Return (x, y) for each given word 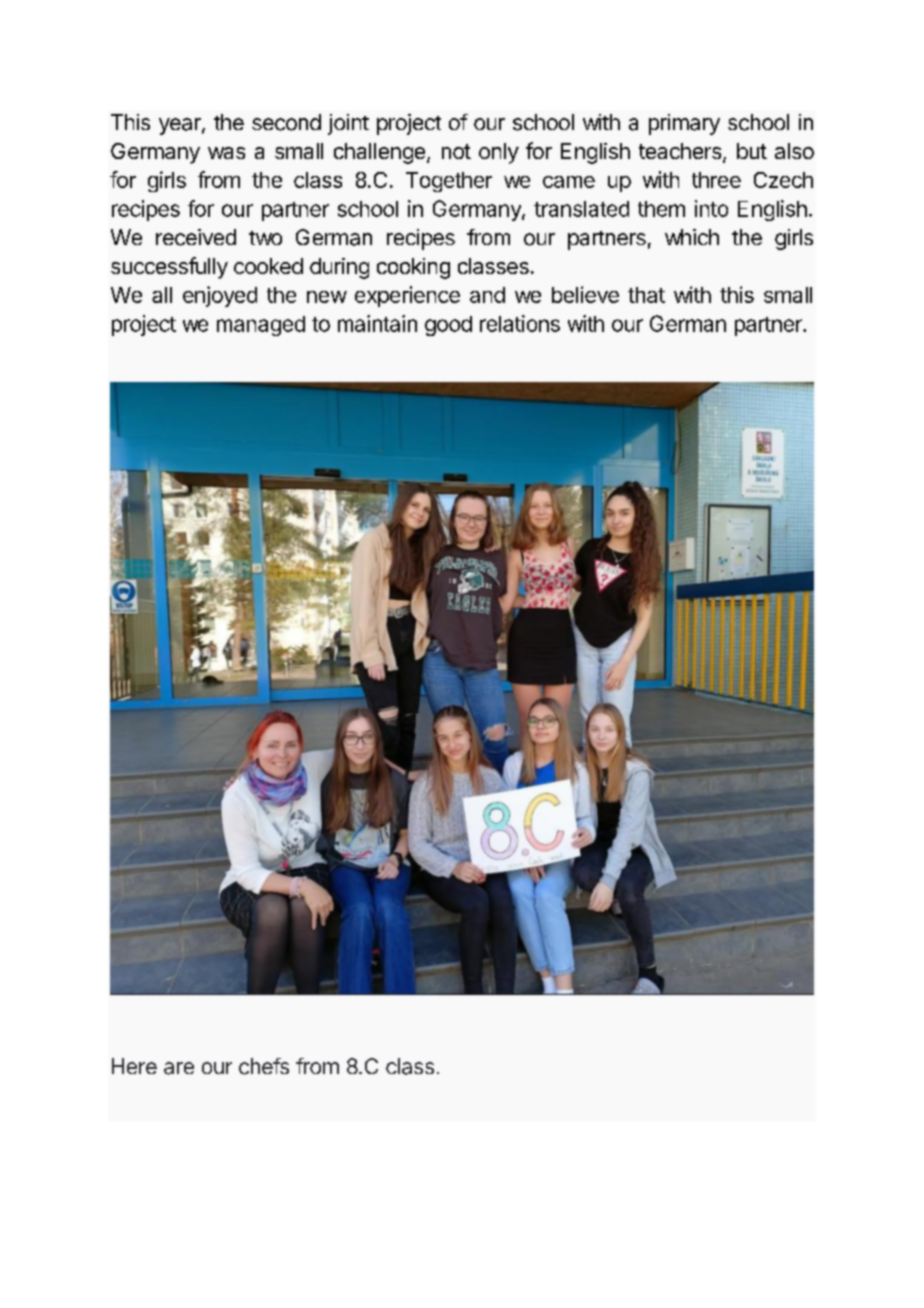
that (646, 295)
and (487, 295)
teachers (680, 151)
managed (261, 326)
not (456, 151)
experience (407, 296)
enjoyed (220, 296)
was (226, 153)
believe (585, 294)
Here (134, 1066)
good (448, 326)
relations (520, 323)
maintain (377, 323)
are (179, 1068)
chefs (264, 1066)
